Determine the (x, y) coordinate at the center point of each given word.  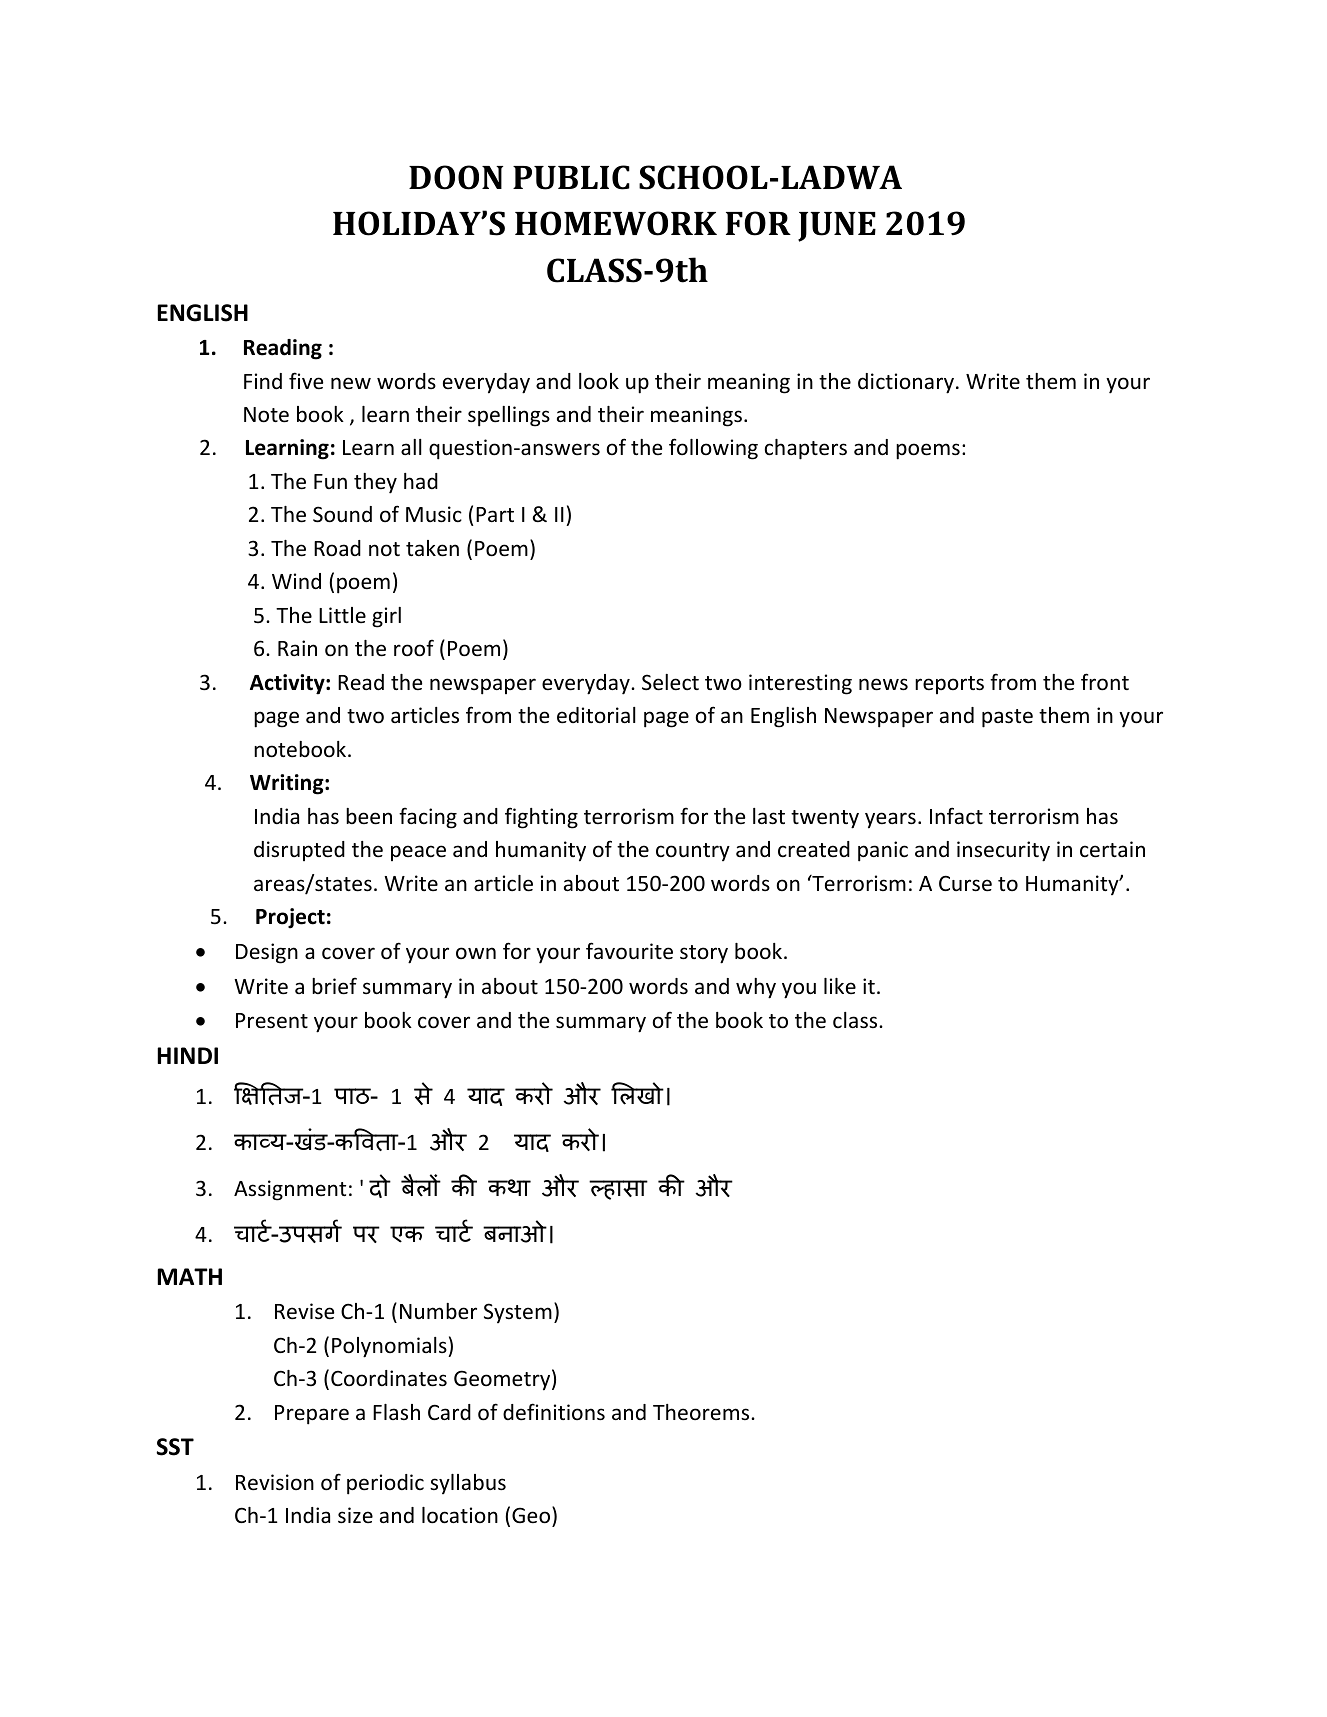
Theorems (702, 1412)
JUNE (837, 227)
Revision (275, 1482)
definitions (554, 1412)
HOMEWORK (616, 223)
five (306, 381)
